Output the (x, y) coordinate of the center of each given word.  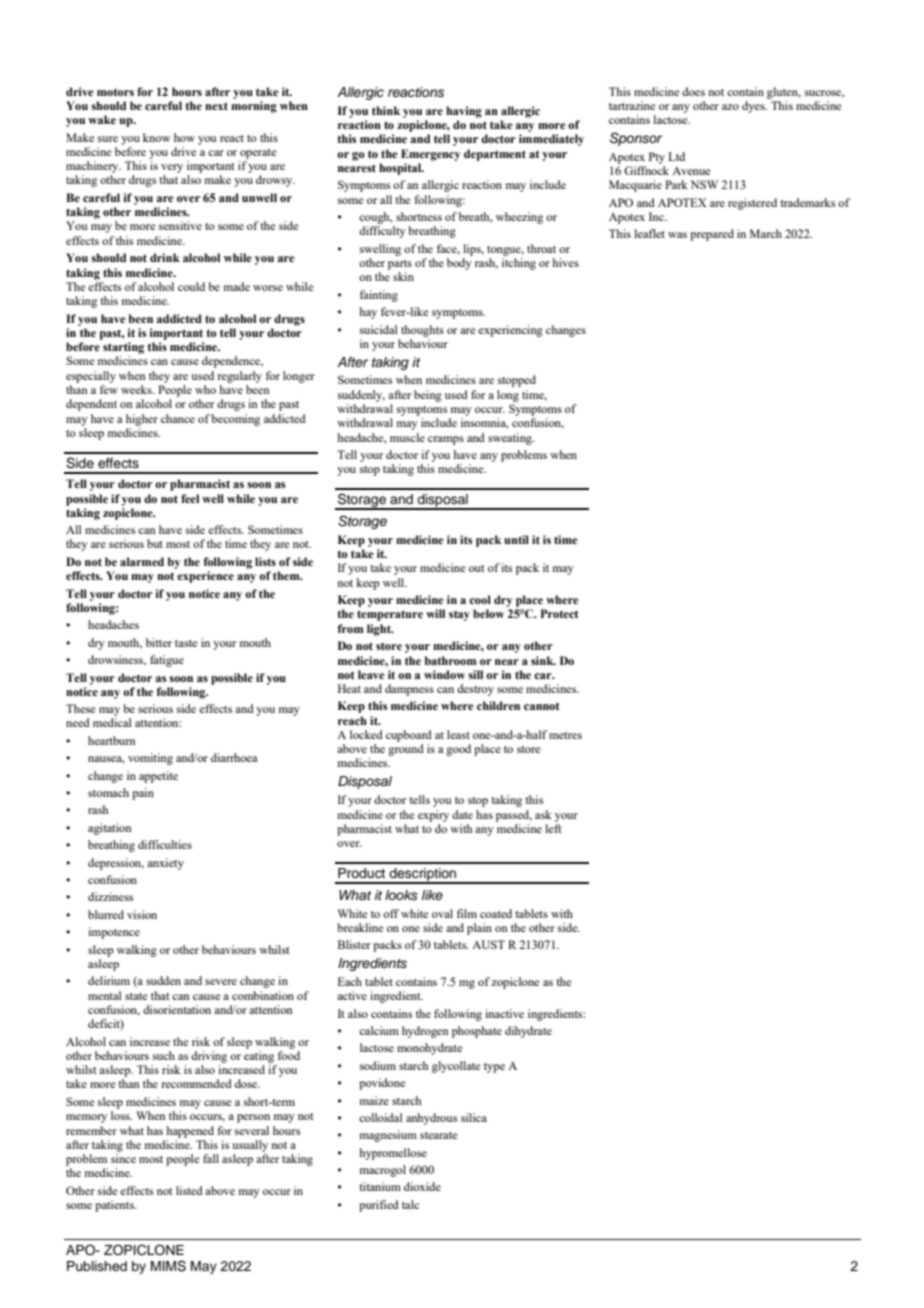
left (553, 828)
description (423, 875)
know (157, 137)
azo (730, 107)
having (464, 112)
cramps (446, 440)
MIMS (168, 1266)
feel (190, 498)
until (516, 539)
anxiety (165, 864)
